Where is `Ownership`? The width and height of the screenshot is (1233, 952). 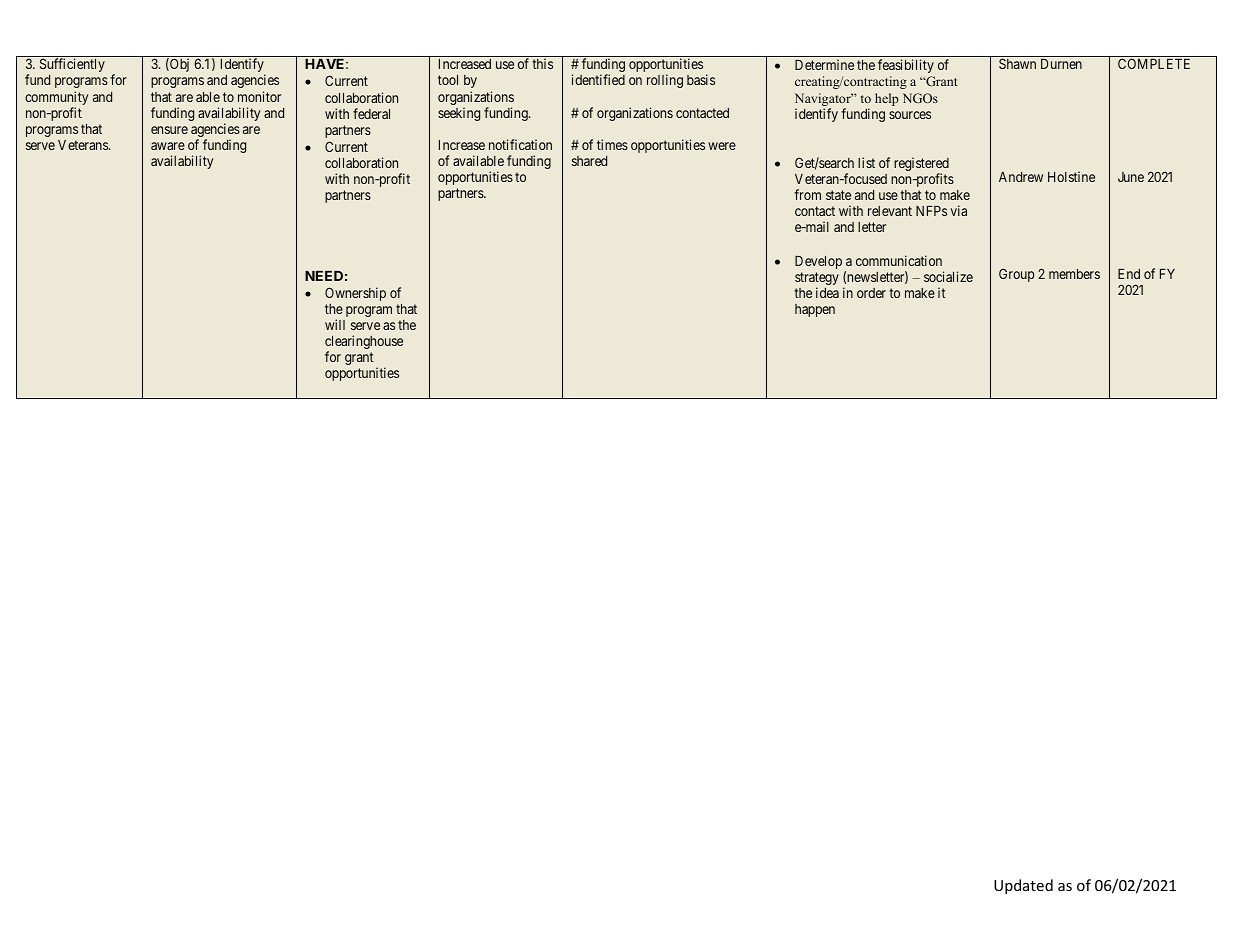
Ownership is located at coordinates (355, 294).
